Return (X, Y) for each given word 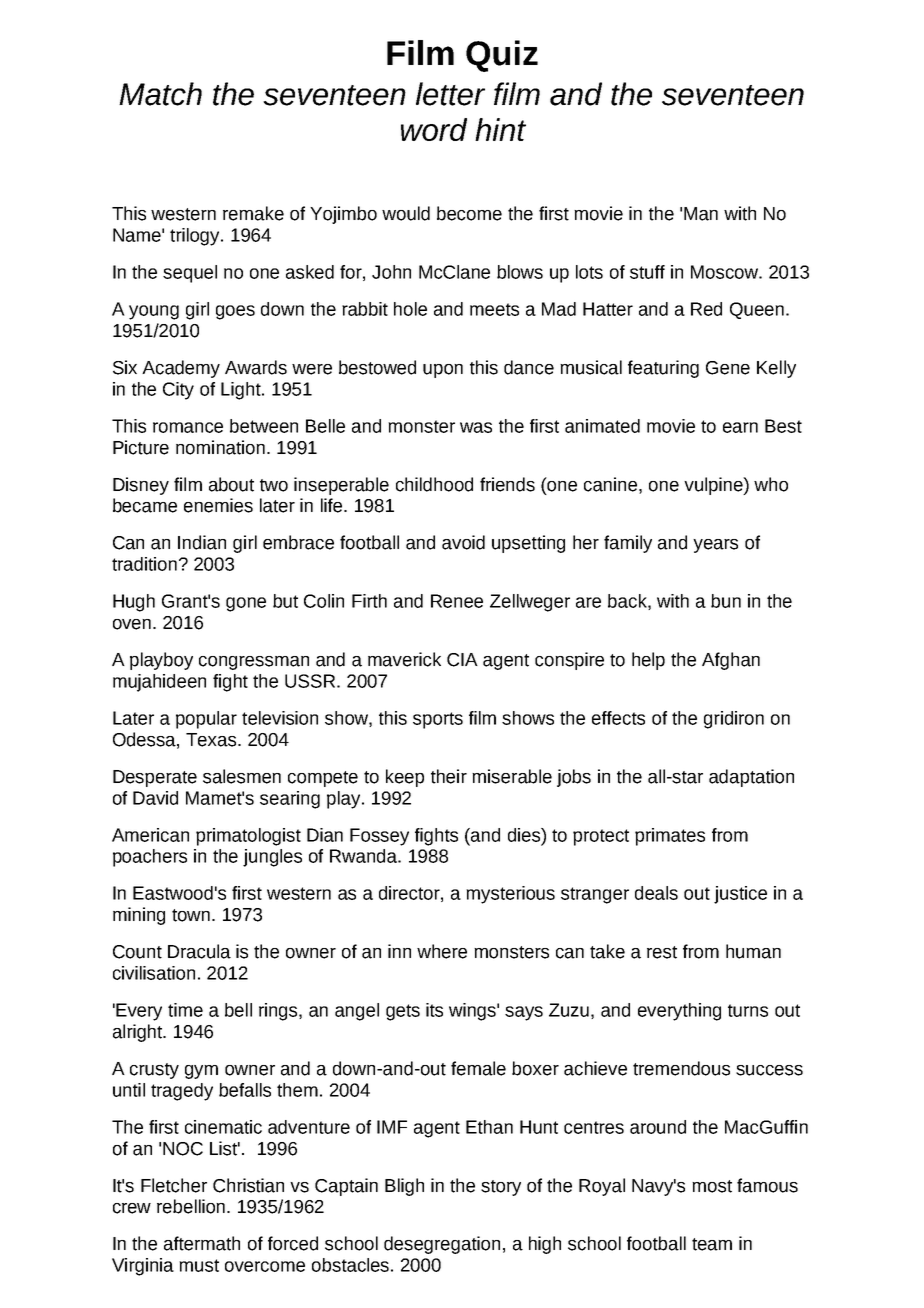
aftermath (202, 1243)
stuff (647, 272)
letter (450, 94)
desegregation (442, 1245)
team (712, 1244)
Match (160, 94)
